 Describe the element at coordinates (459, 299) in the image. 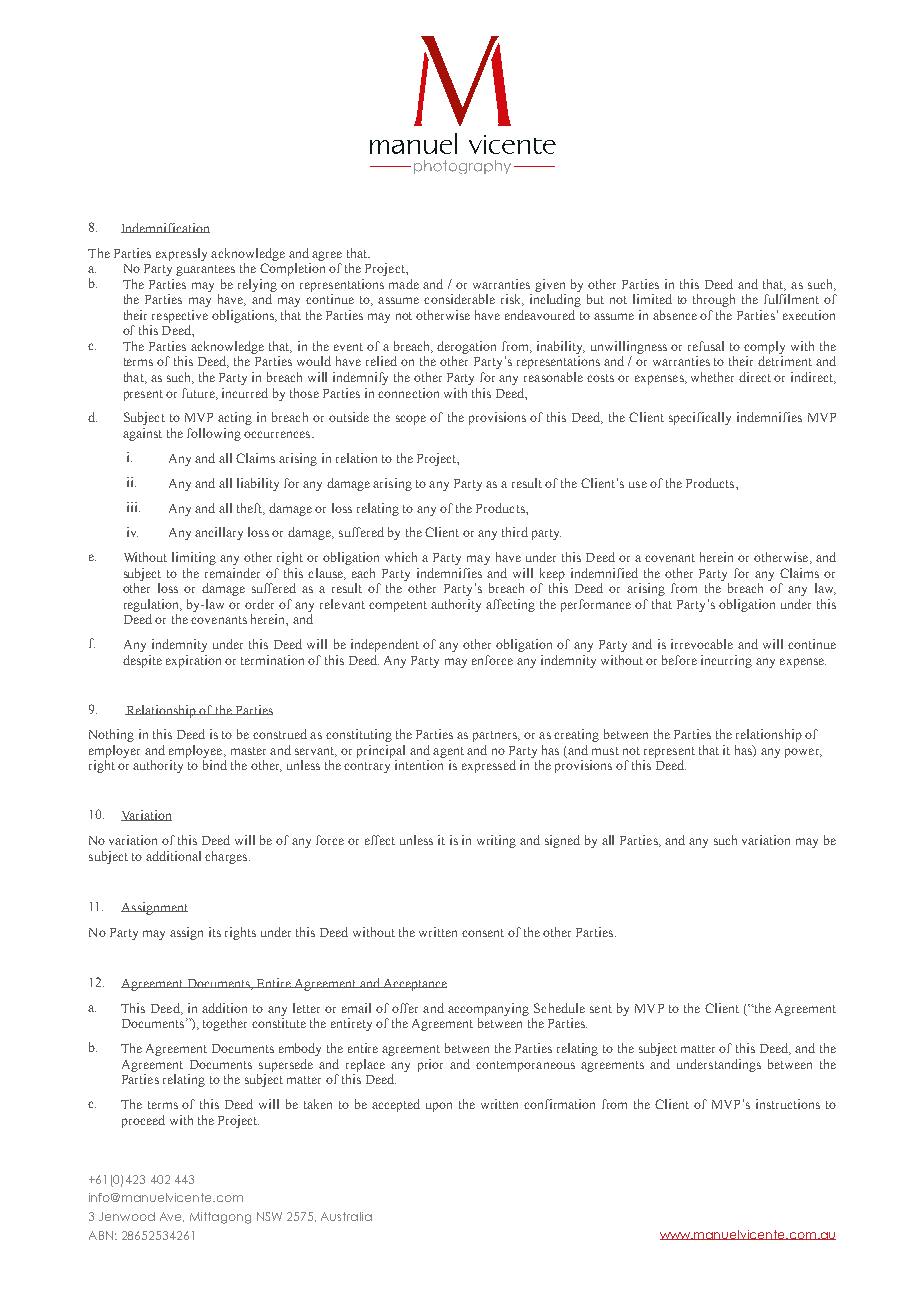

I see `considerable` at that location.
